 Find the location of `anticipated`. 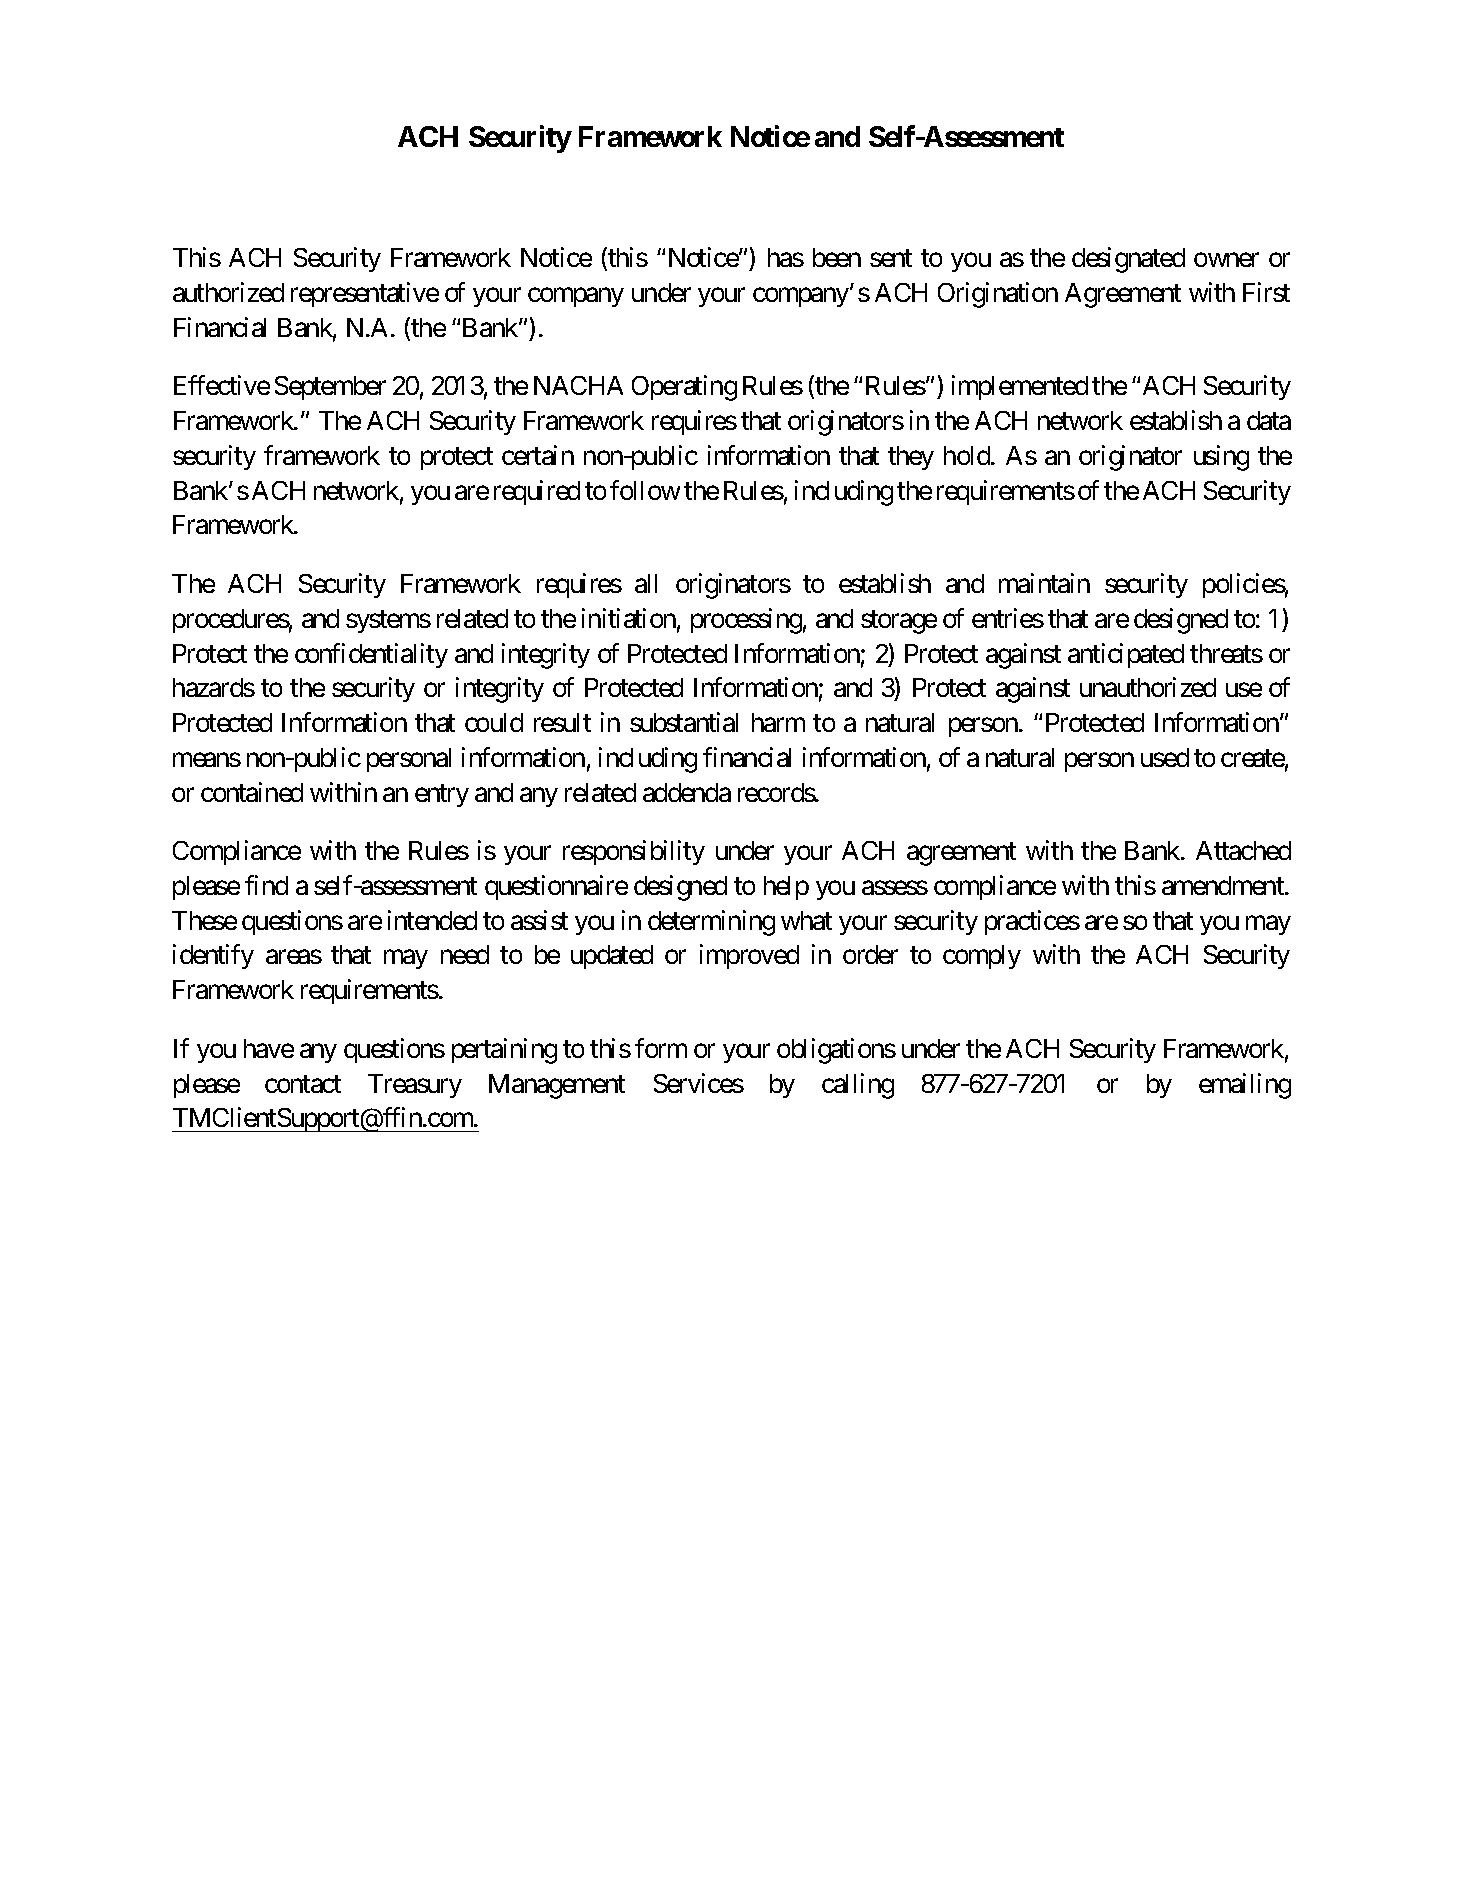

anticipated is located at coordinates (1126, 655).
